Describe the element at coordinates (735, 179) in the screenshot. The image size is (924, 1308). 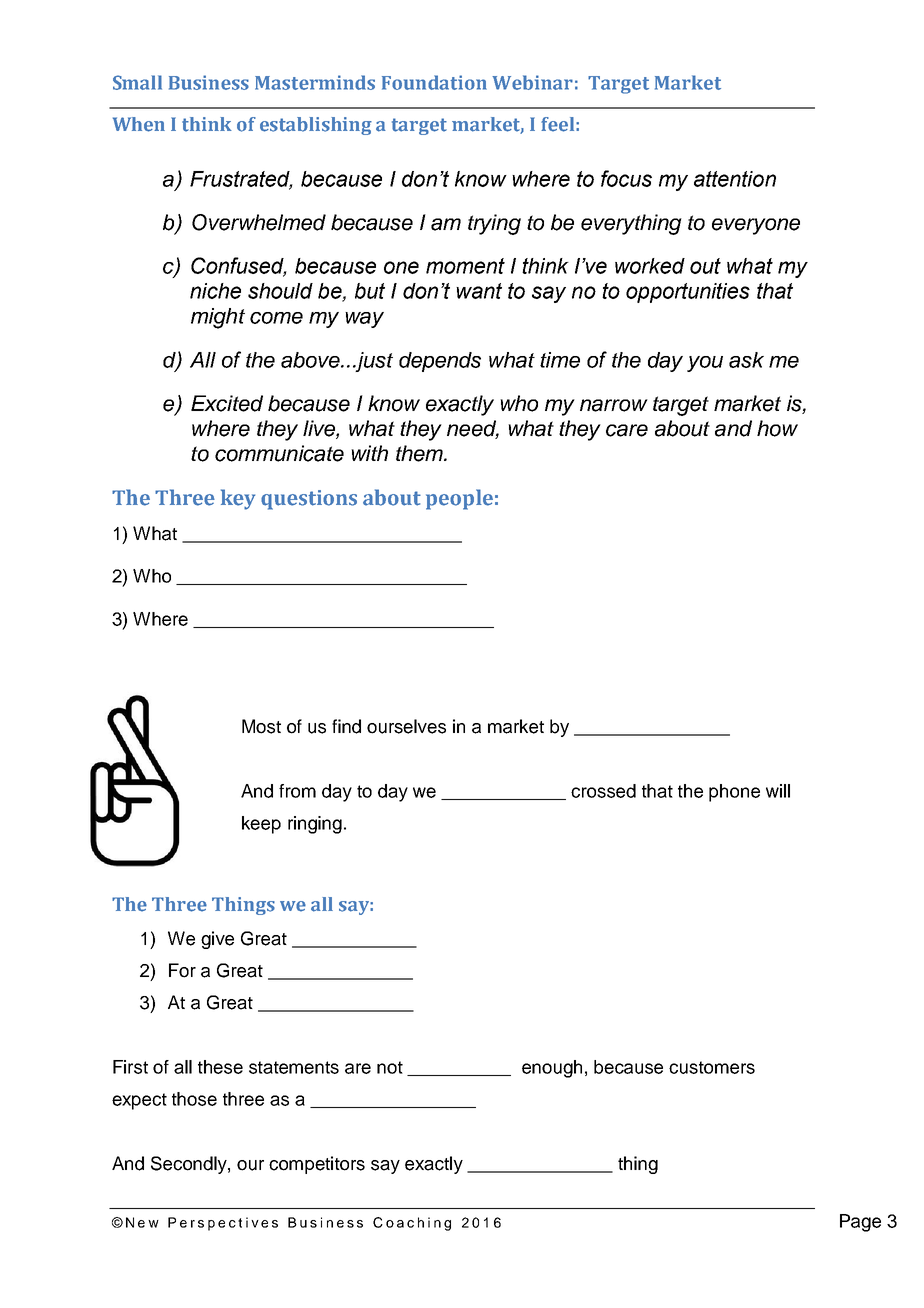
I see `attention` at that location.
